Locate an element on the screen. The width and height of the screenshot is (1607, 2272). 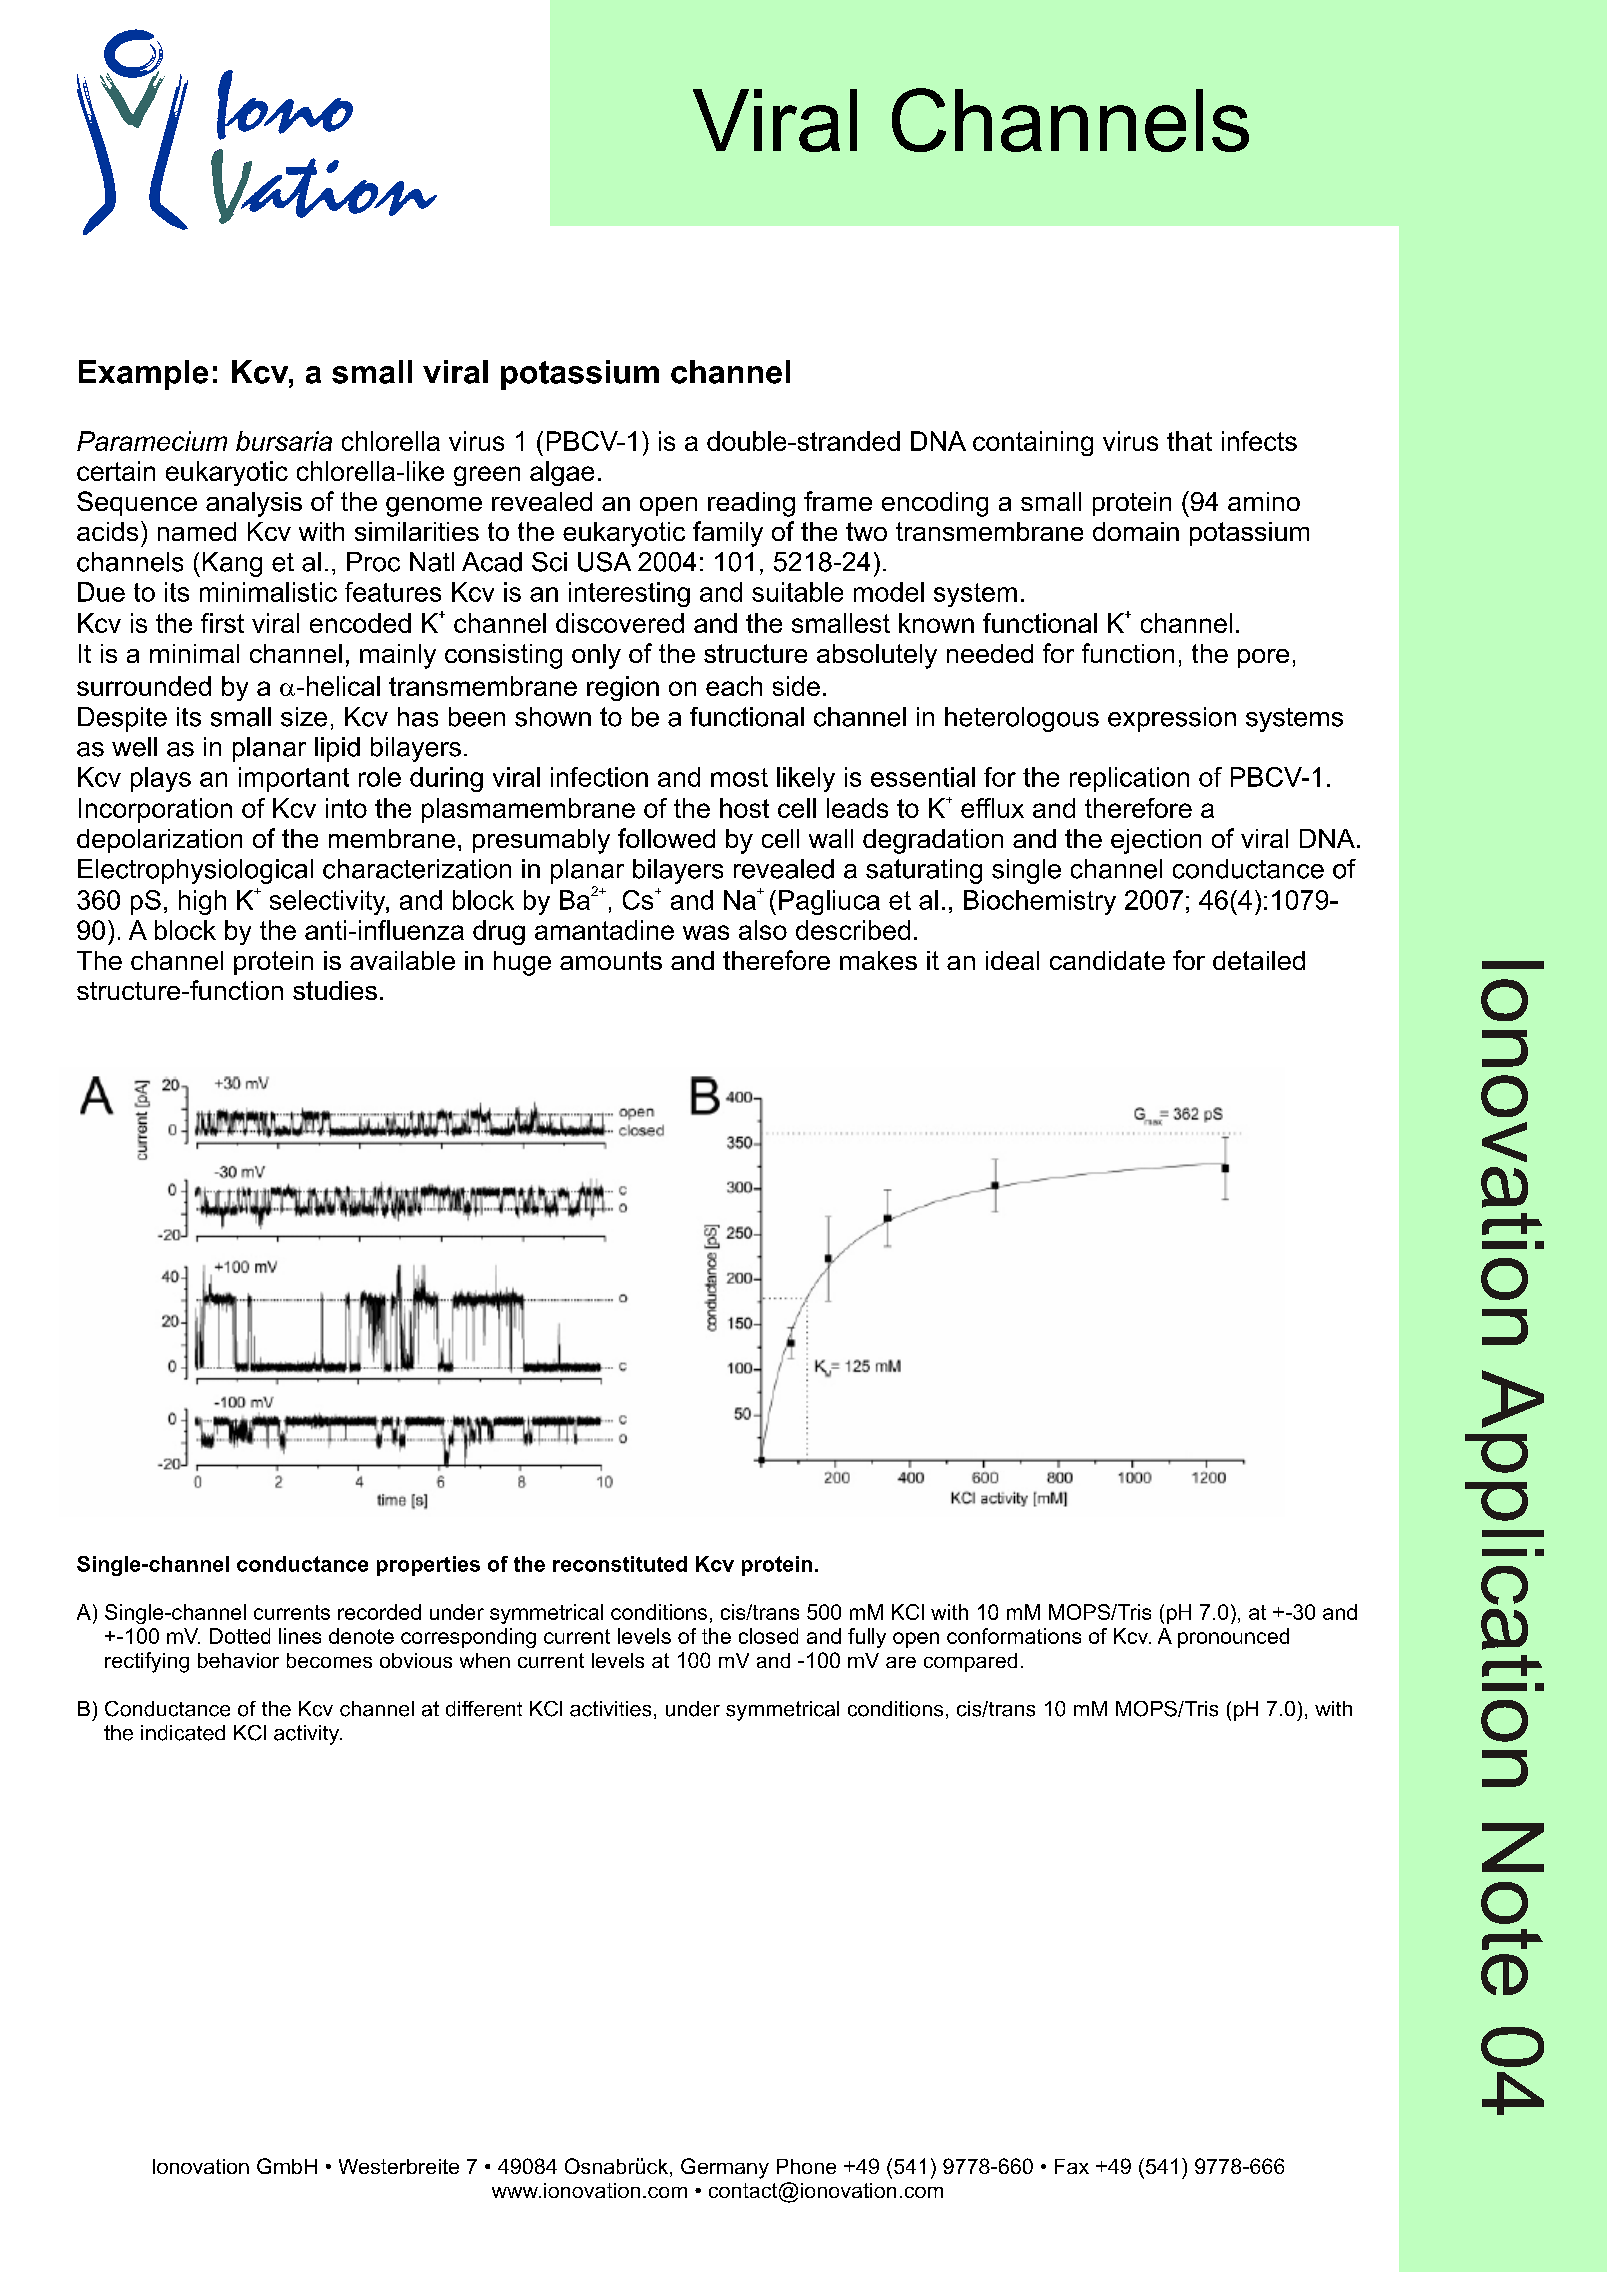
candidate is located at coordinates (1107, 960).
